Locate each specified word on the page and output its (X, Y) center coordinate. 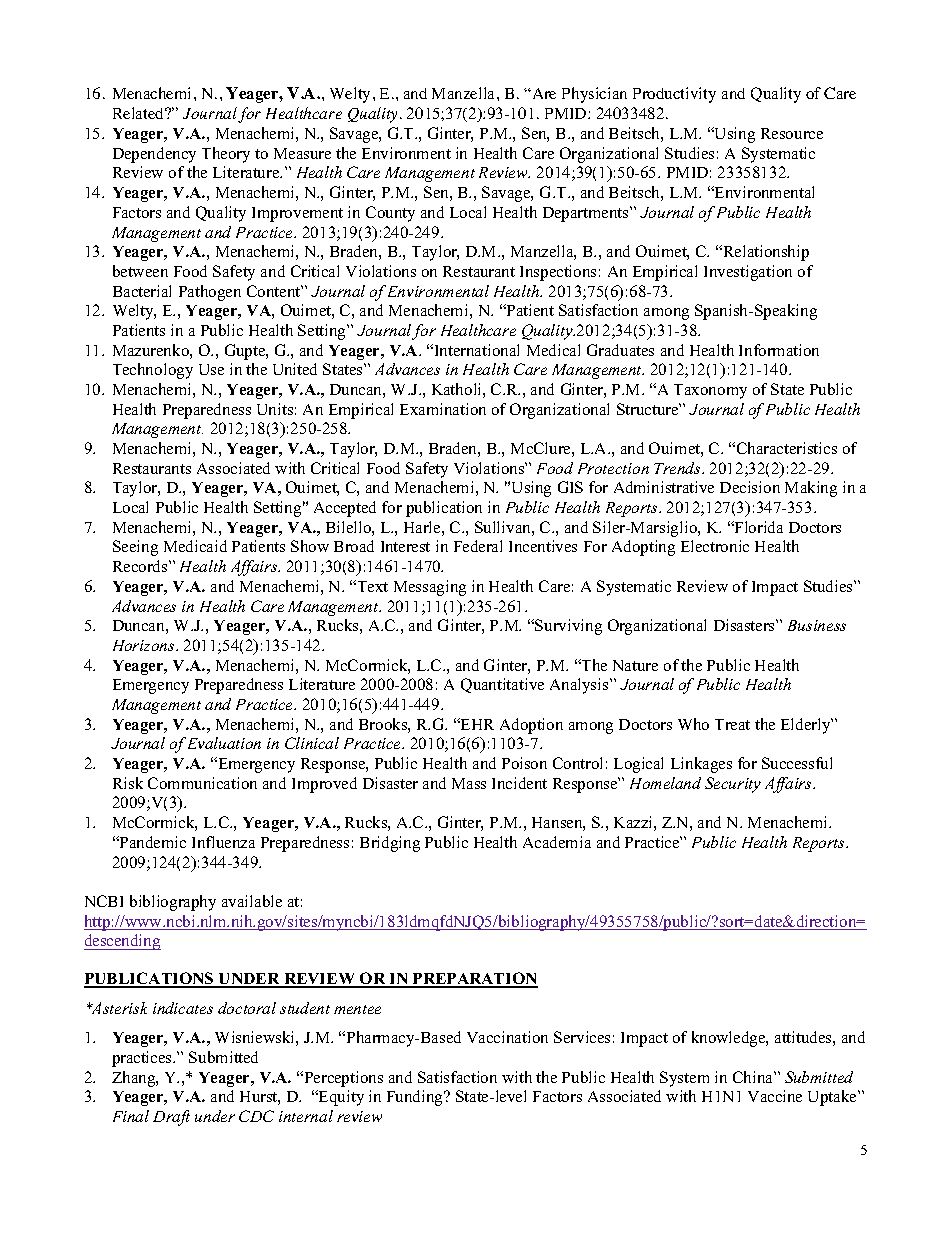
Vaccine (775, 1096)
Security (733, 785)
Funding (416, 1098)
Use (211, 369)
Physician (594, 95)
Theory (226, 155)
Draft (171, 1118)
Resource (792, 133)
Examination (443, 409)
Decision (750, 487)
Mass (469, 783)
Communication (202, 783)
